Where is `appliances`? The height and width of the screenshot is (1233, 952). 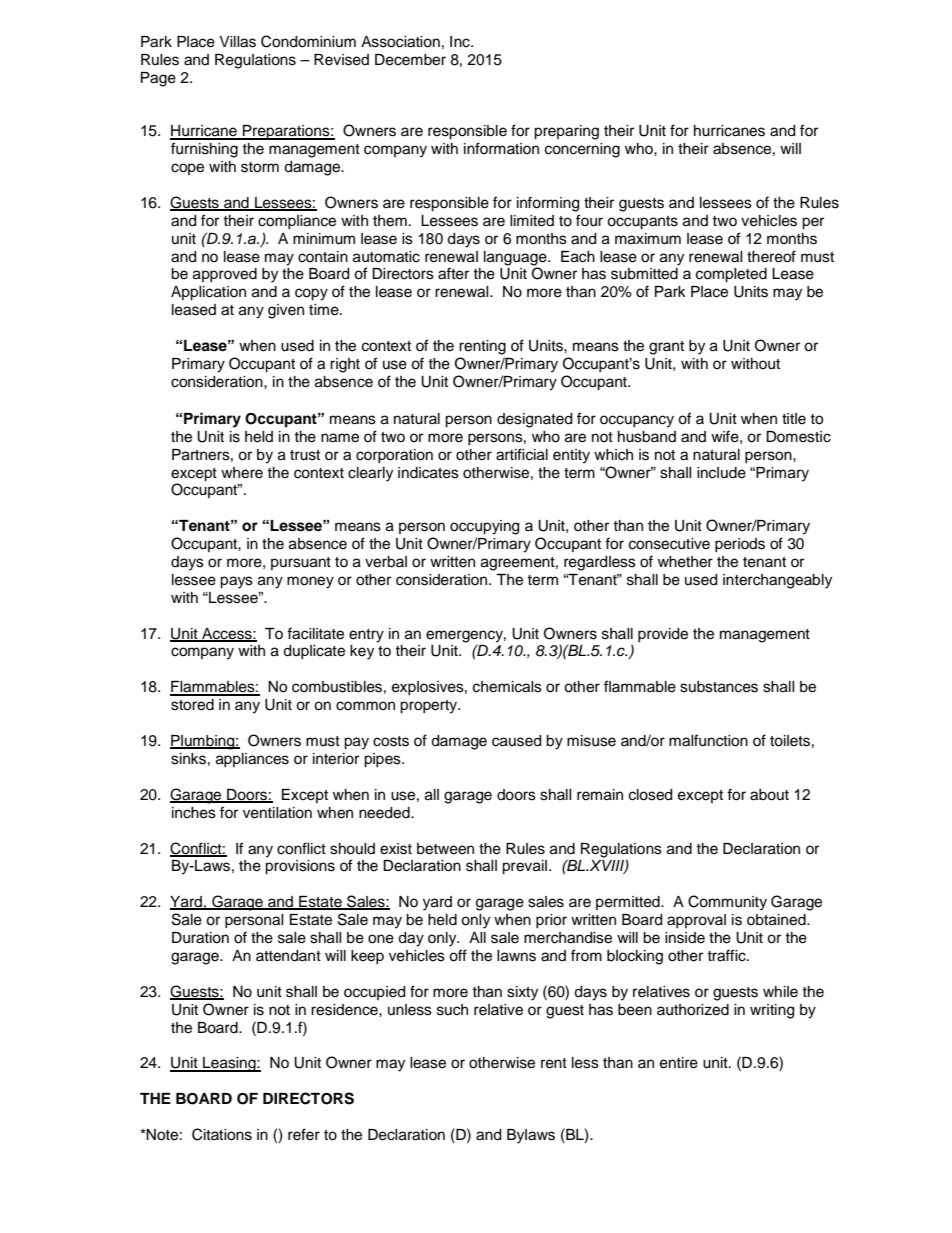
appliances is located at coordinates (252, 760).
